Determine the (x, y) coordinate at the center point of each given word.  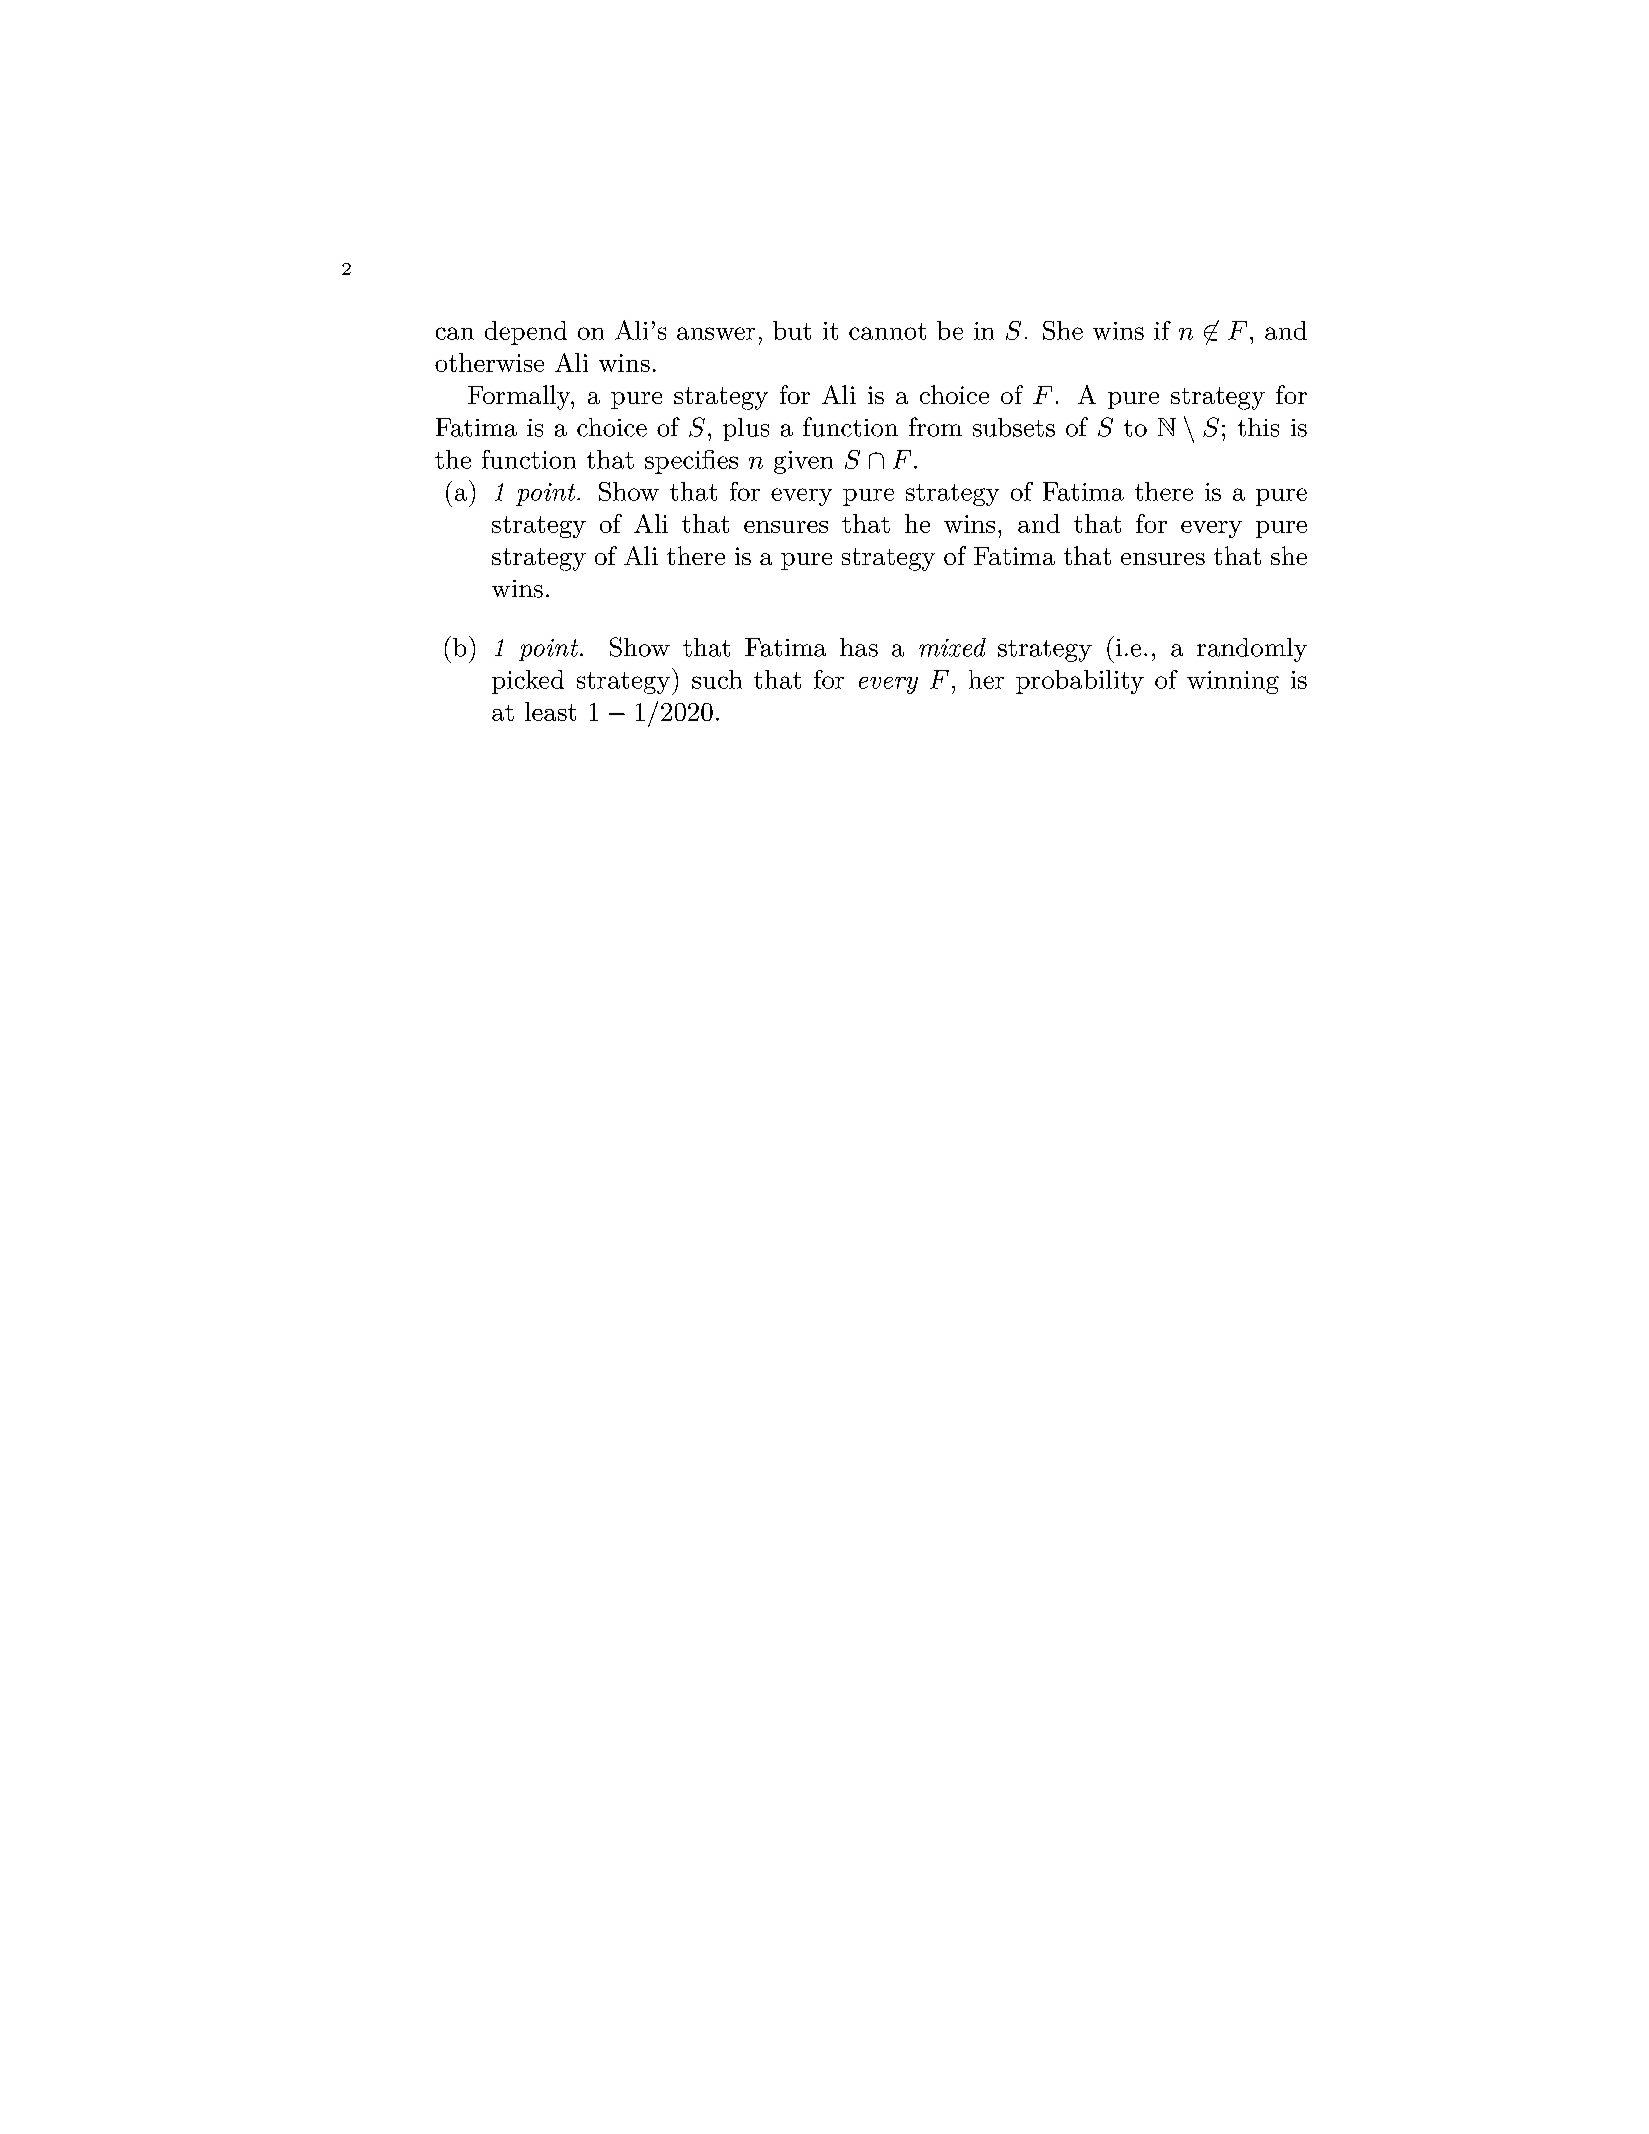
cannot (887, 331)
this (1258, 427)
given (803, 462)
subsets (1014, 427)
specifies (691, 462)
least (550, 711)
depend (526, 333)
